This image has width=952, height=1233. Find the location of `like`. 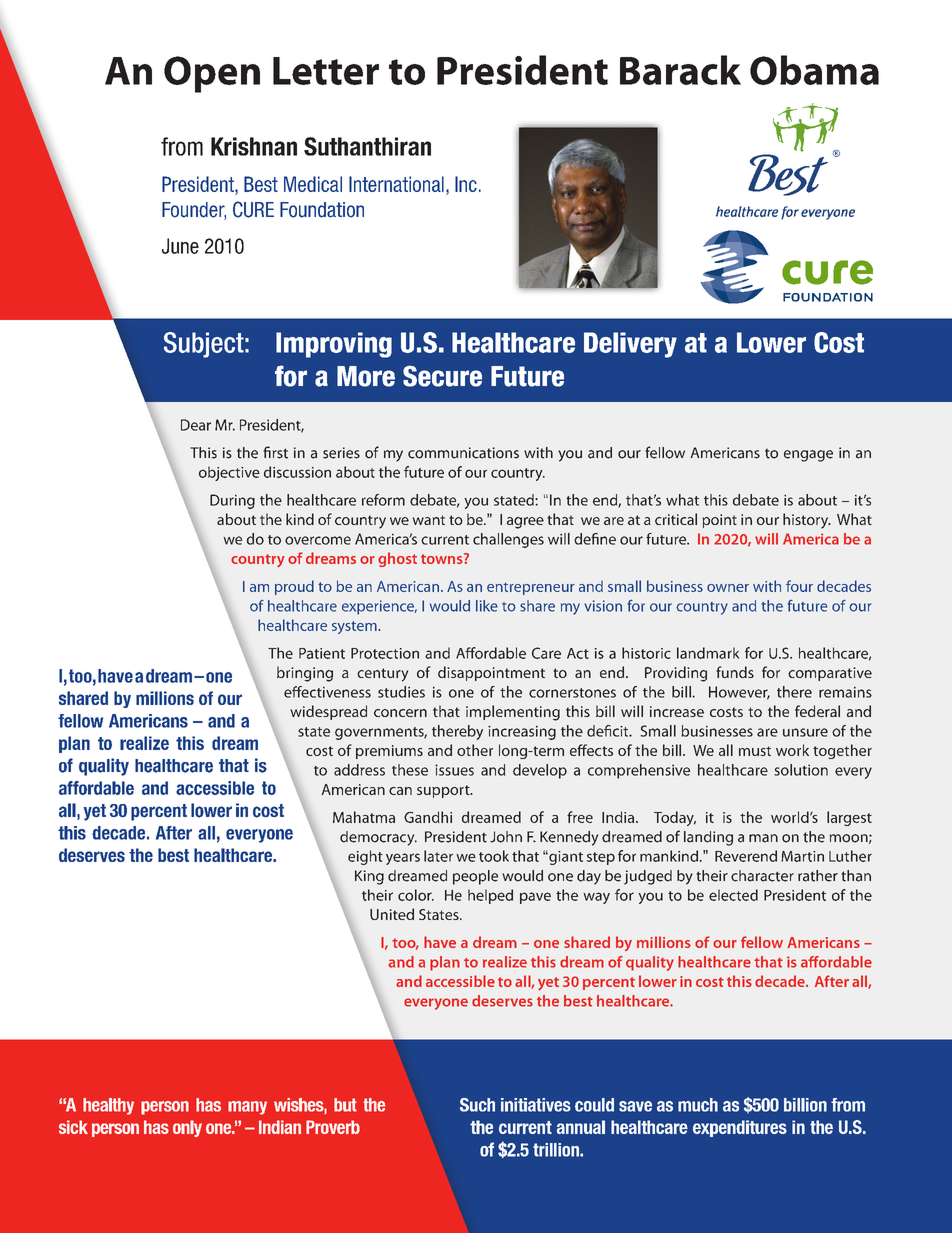

like is located at coordinates (487, 606).
